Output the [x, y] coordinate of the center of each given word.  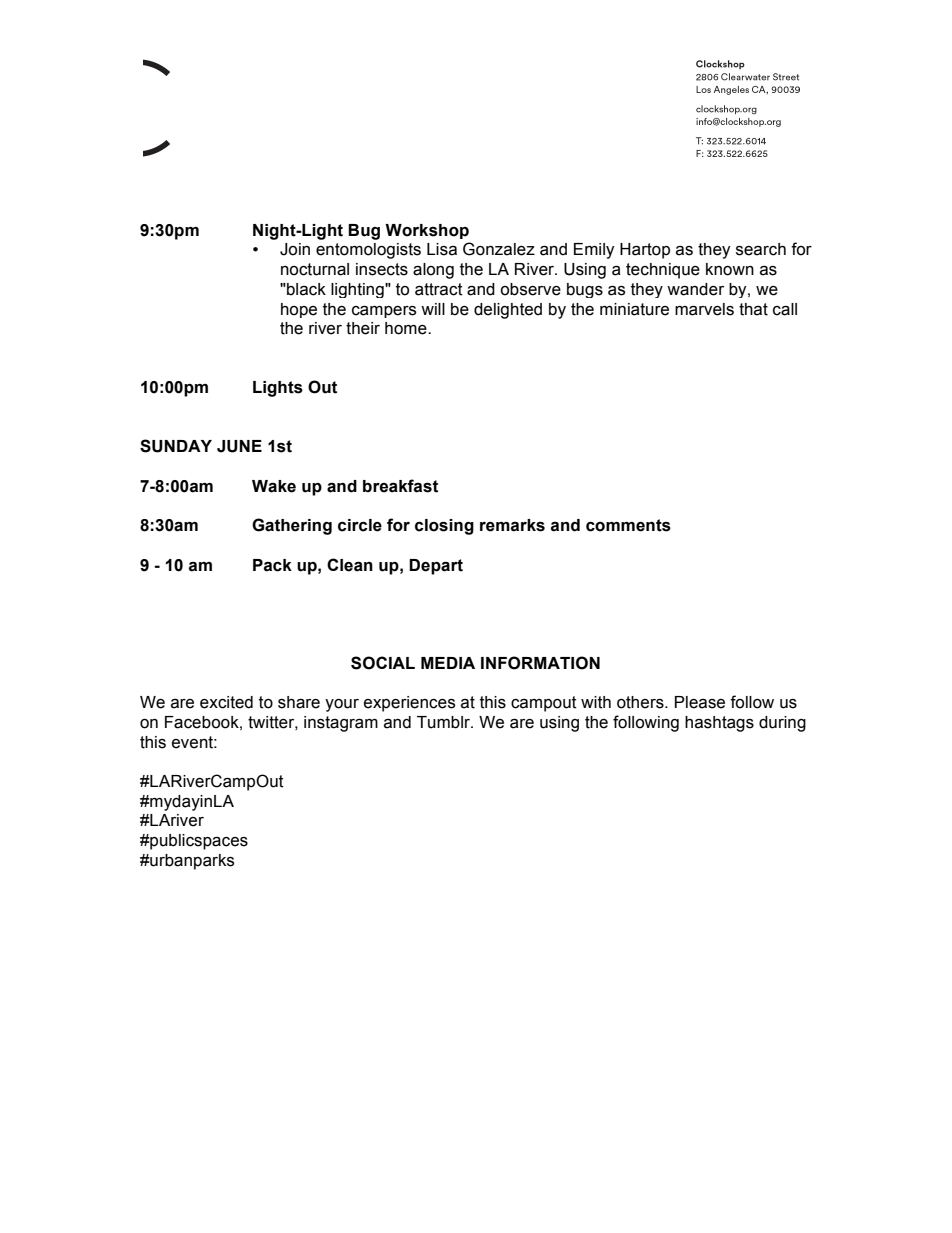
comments [628, 525]
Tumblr [445, 722]
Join [295, 249]
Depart [436, 567]
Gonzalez [499, 249]
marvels [704, 309]
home [407, 328]
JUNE [239, 446]
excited [226, 702]
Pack [272, 565]
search [761, 249]
